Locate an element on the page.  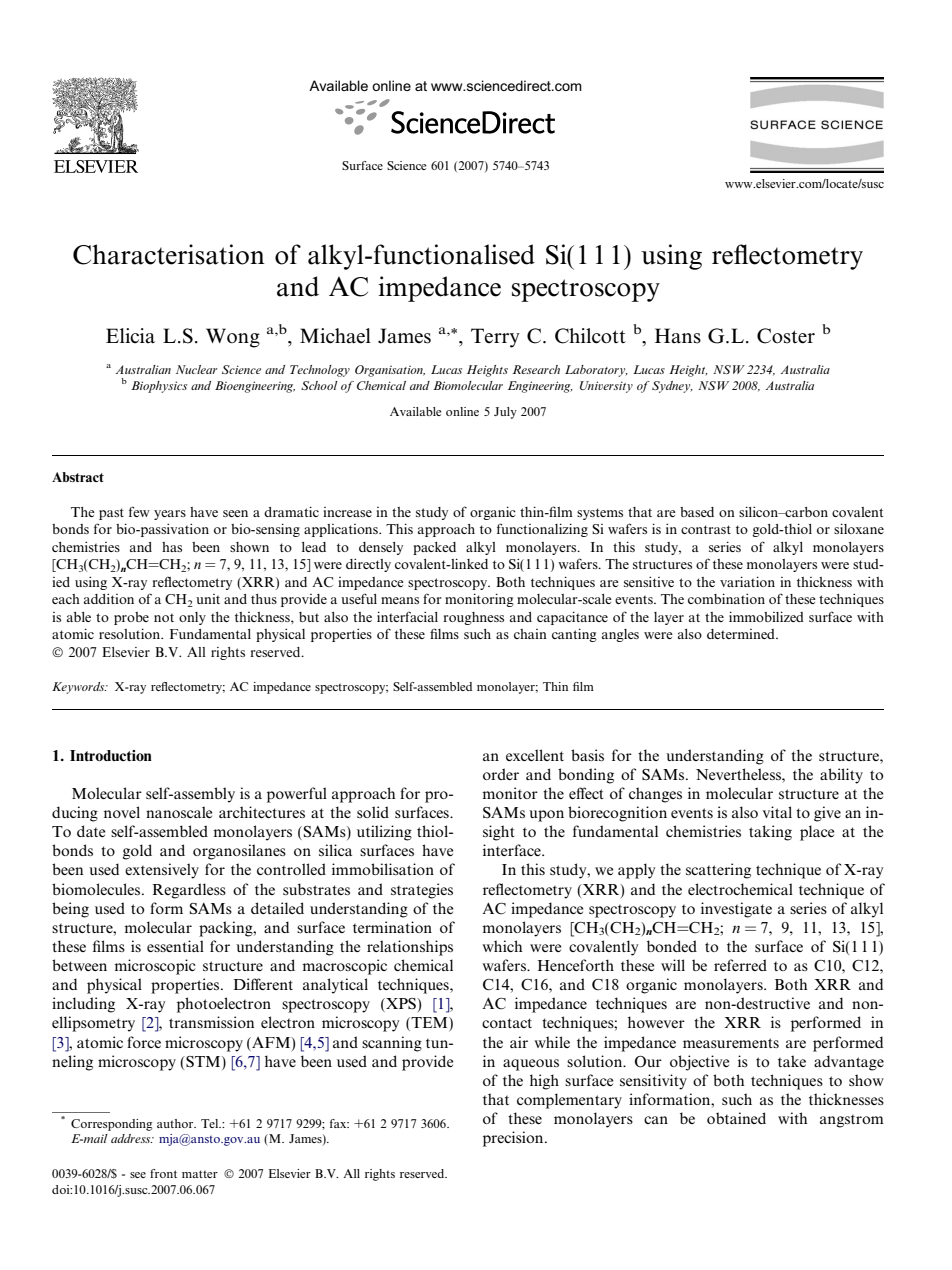
precision is located at coordinates (514, 1139).
